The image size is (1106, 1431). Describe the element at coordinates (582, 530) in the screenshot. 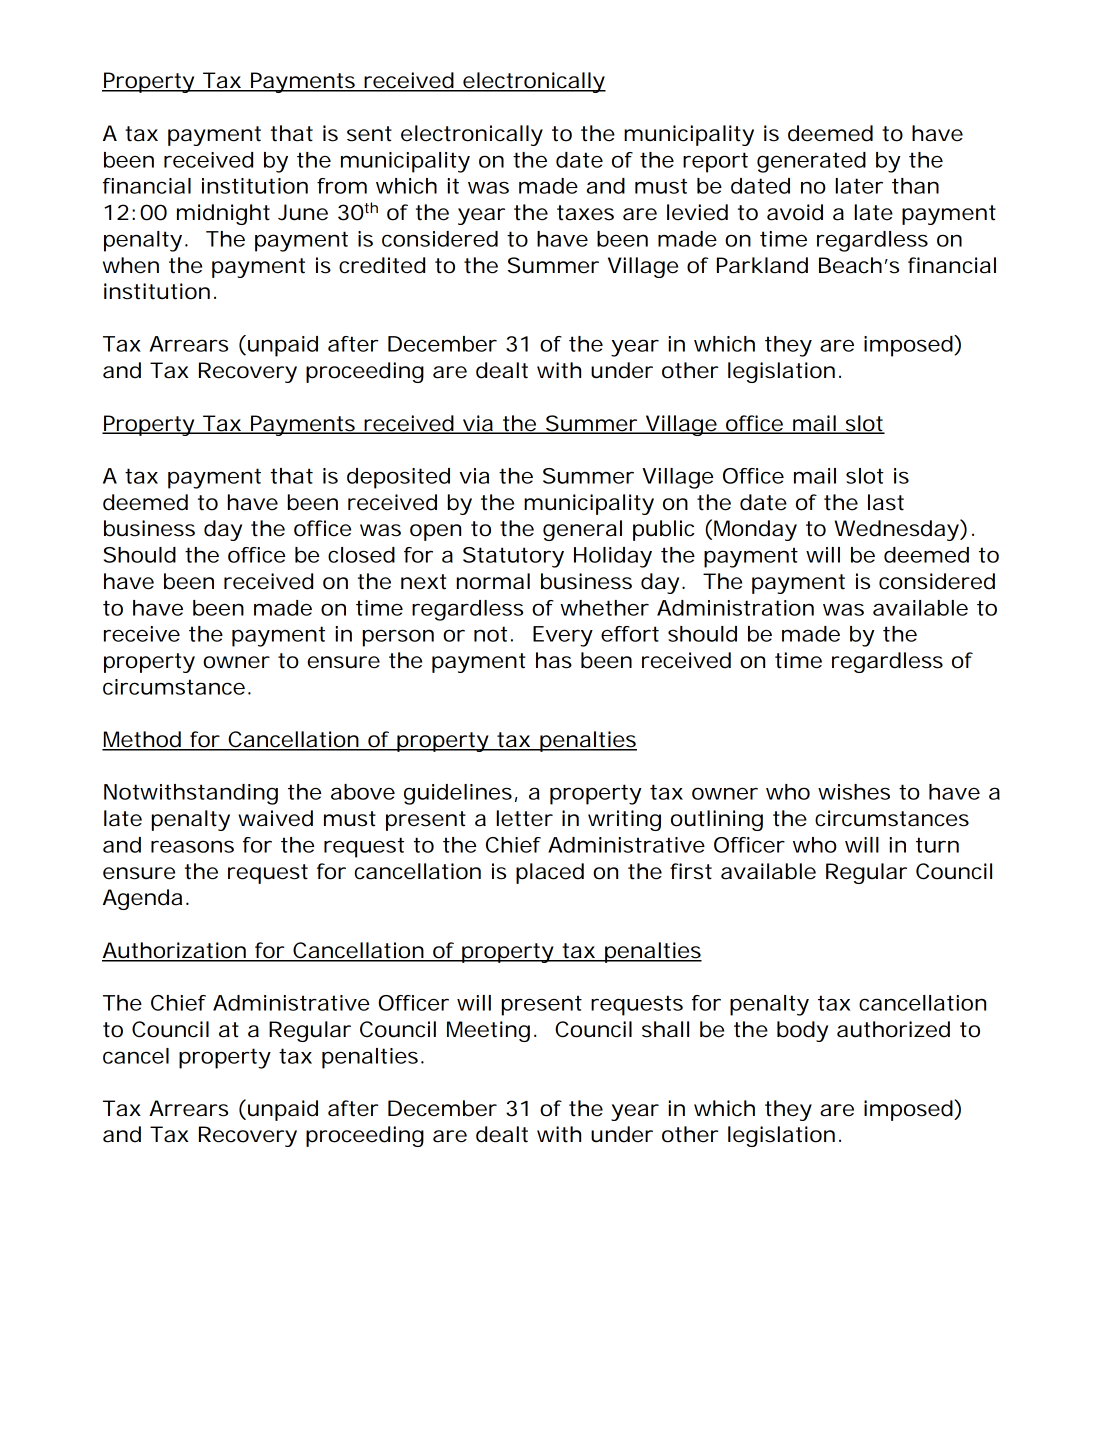

I see `general` at that location.
